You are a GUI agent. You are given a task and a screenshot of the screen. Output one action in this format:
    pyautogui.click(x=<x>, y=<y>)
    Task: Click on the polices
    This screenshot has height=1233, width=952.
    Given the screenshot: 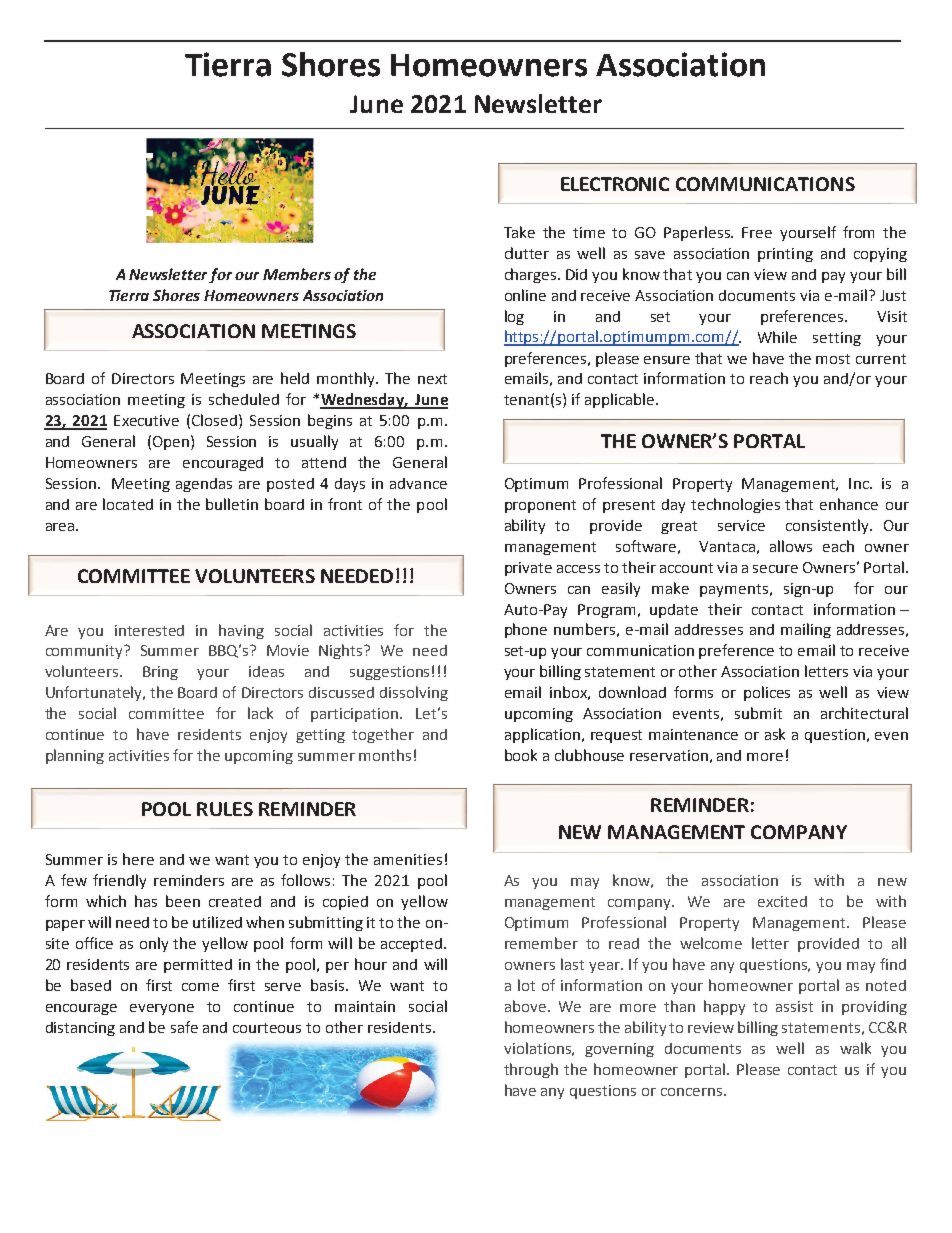 What is the action you would take?
    pyautogui.click(x=767, y=693)
